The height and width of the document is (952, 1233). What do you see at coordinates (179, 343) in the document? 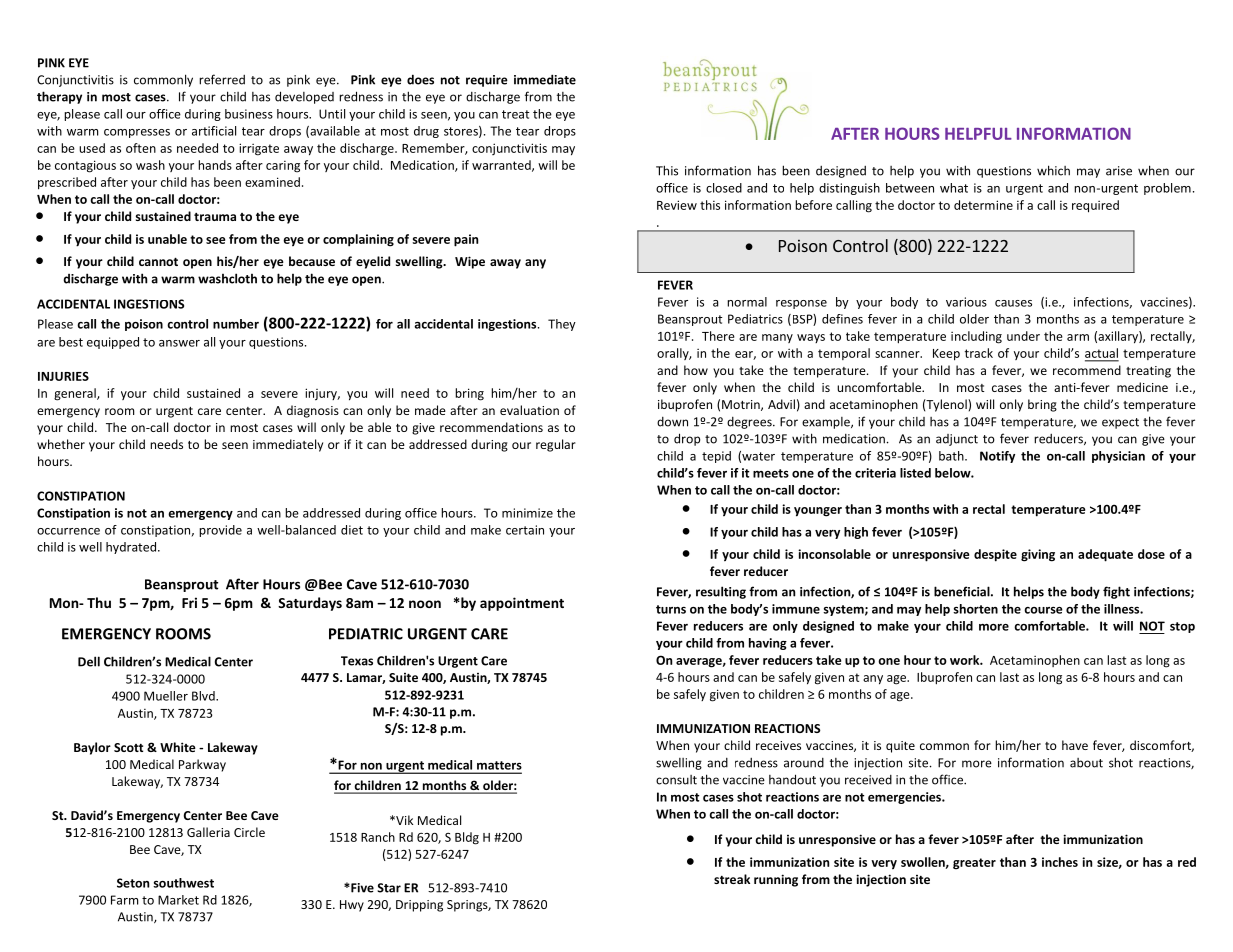
I see `answer` at bounding box center [179, 343].
